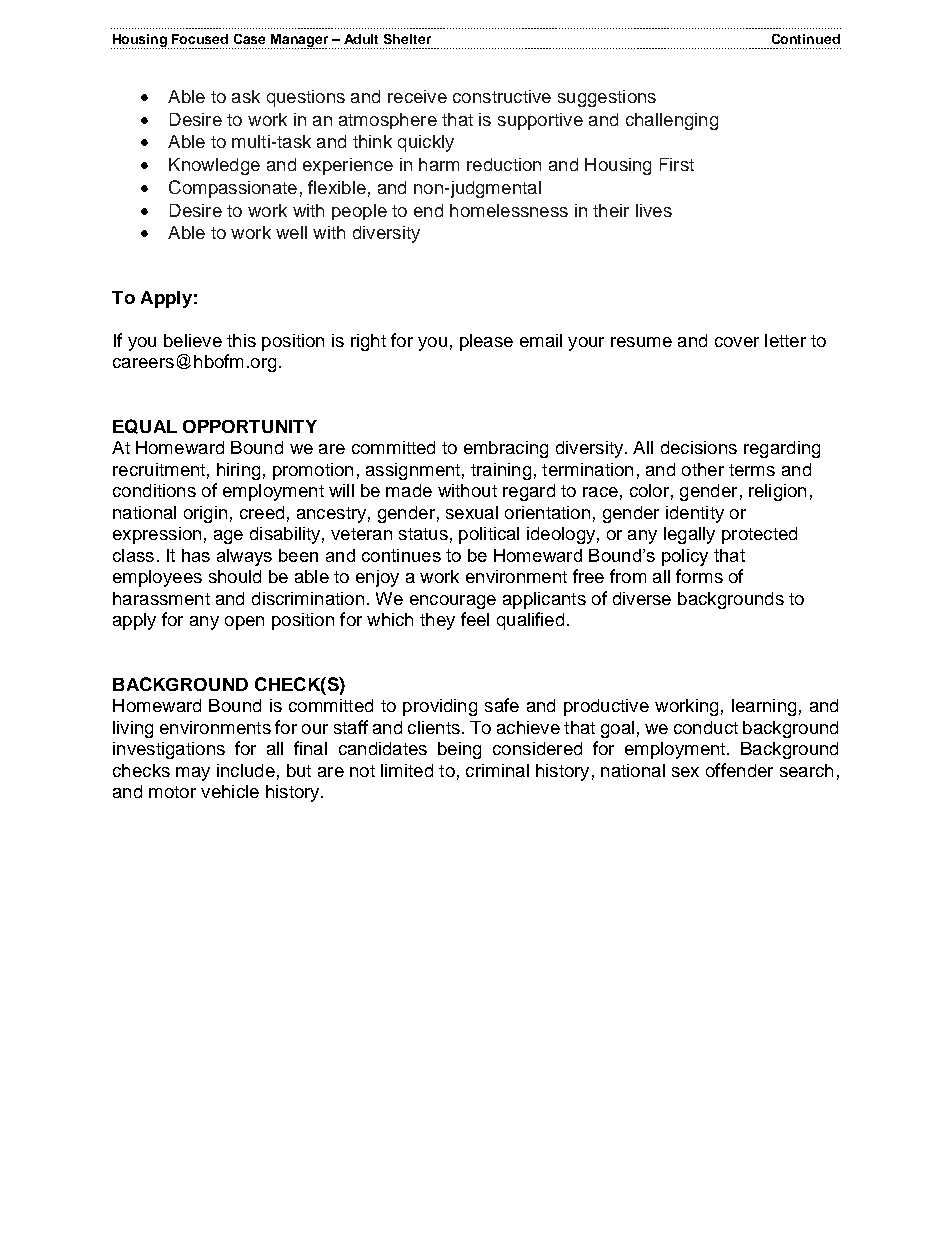 The width and height of the screenshot is (952, 1233). I want to click on constructive, so click(502, 96).
